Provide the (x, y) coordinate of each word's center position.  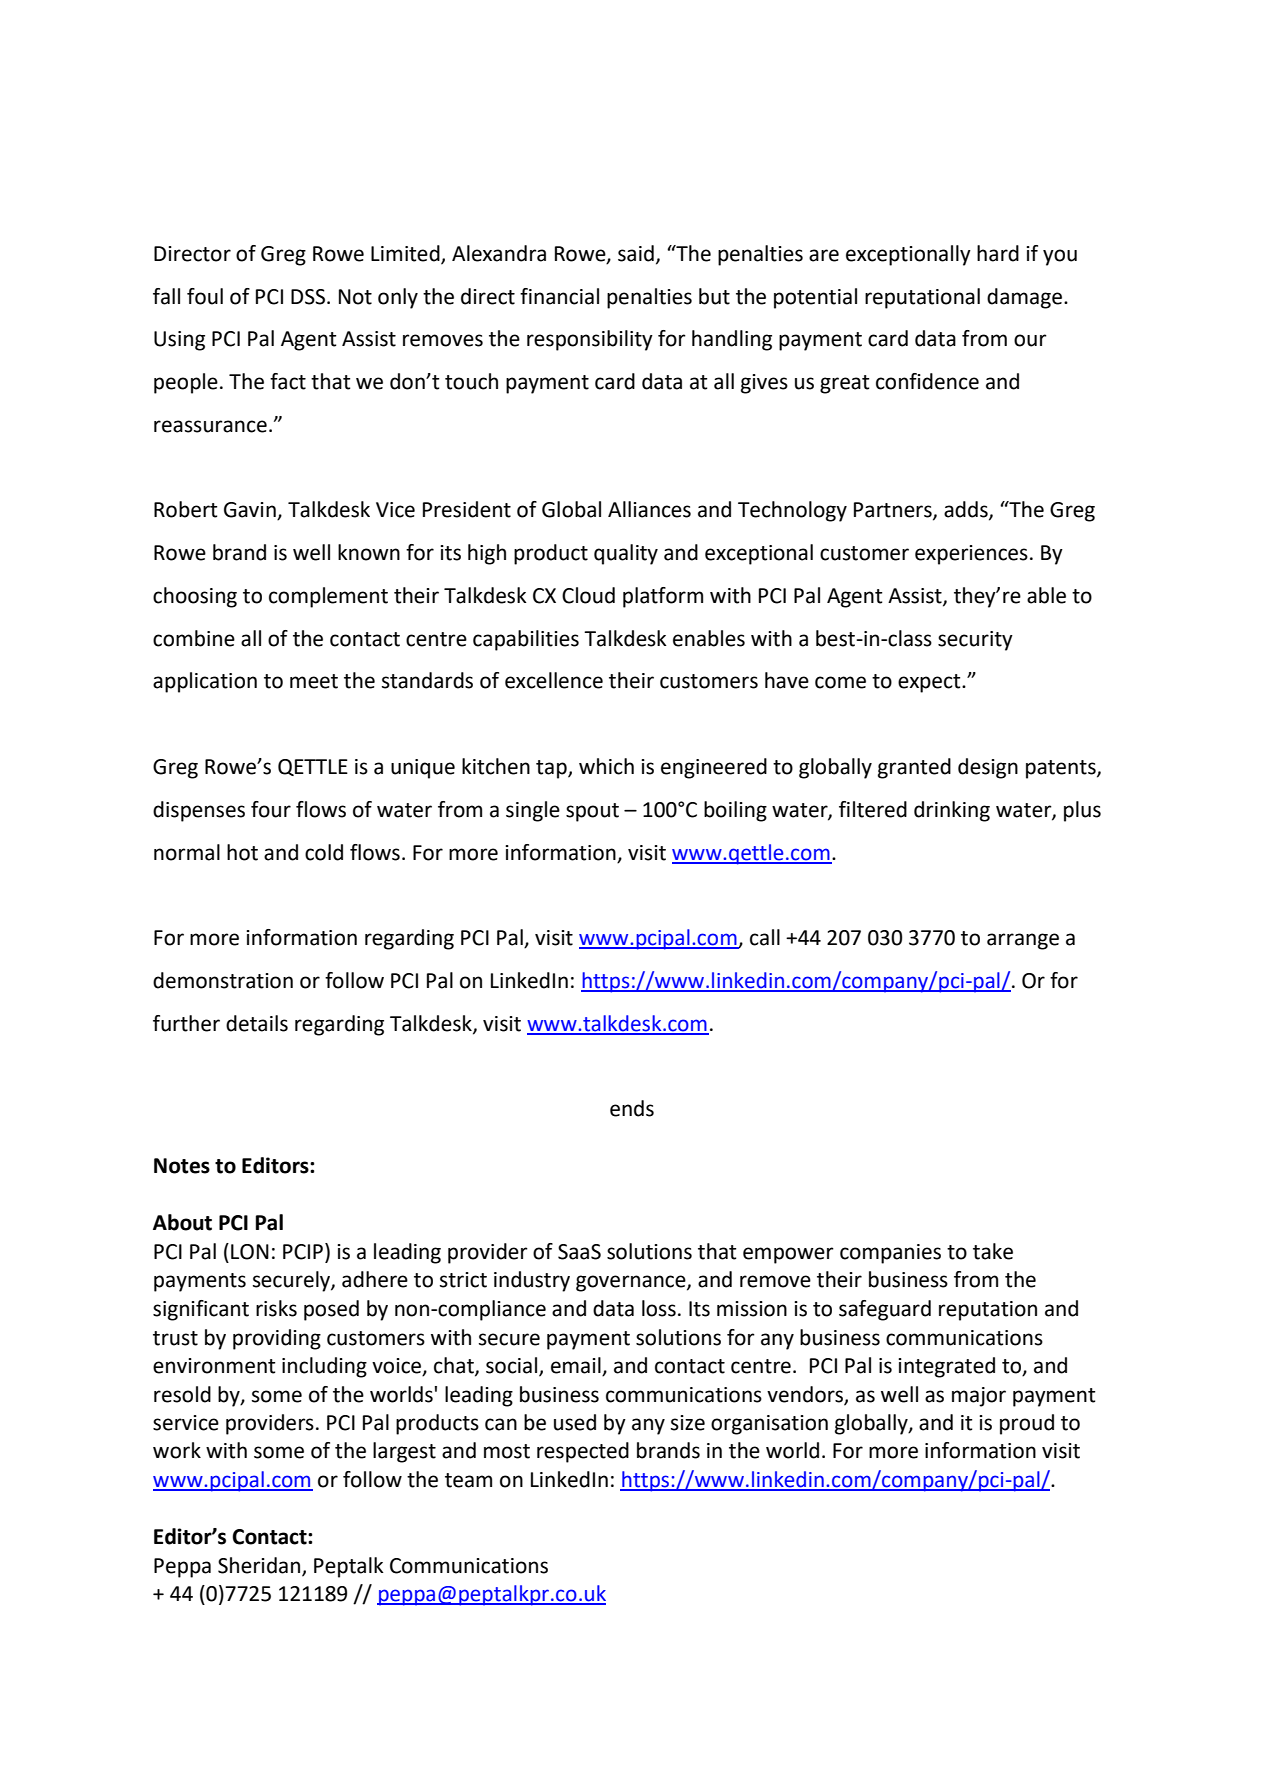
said (636, 253)
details (257, 1023)
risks (276, 1308)
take (993, 1251)
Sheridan (260, 1566)
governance (632, 1283)
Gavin (251, 511)
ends (632, 1108)
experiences (971, 555)
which (606, 766)
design (988, 768)
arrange (1023, 941)
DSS (309, 297)
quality (626, 554)
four (271, 809)
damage (1024, 298)
